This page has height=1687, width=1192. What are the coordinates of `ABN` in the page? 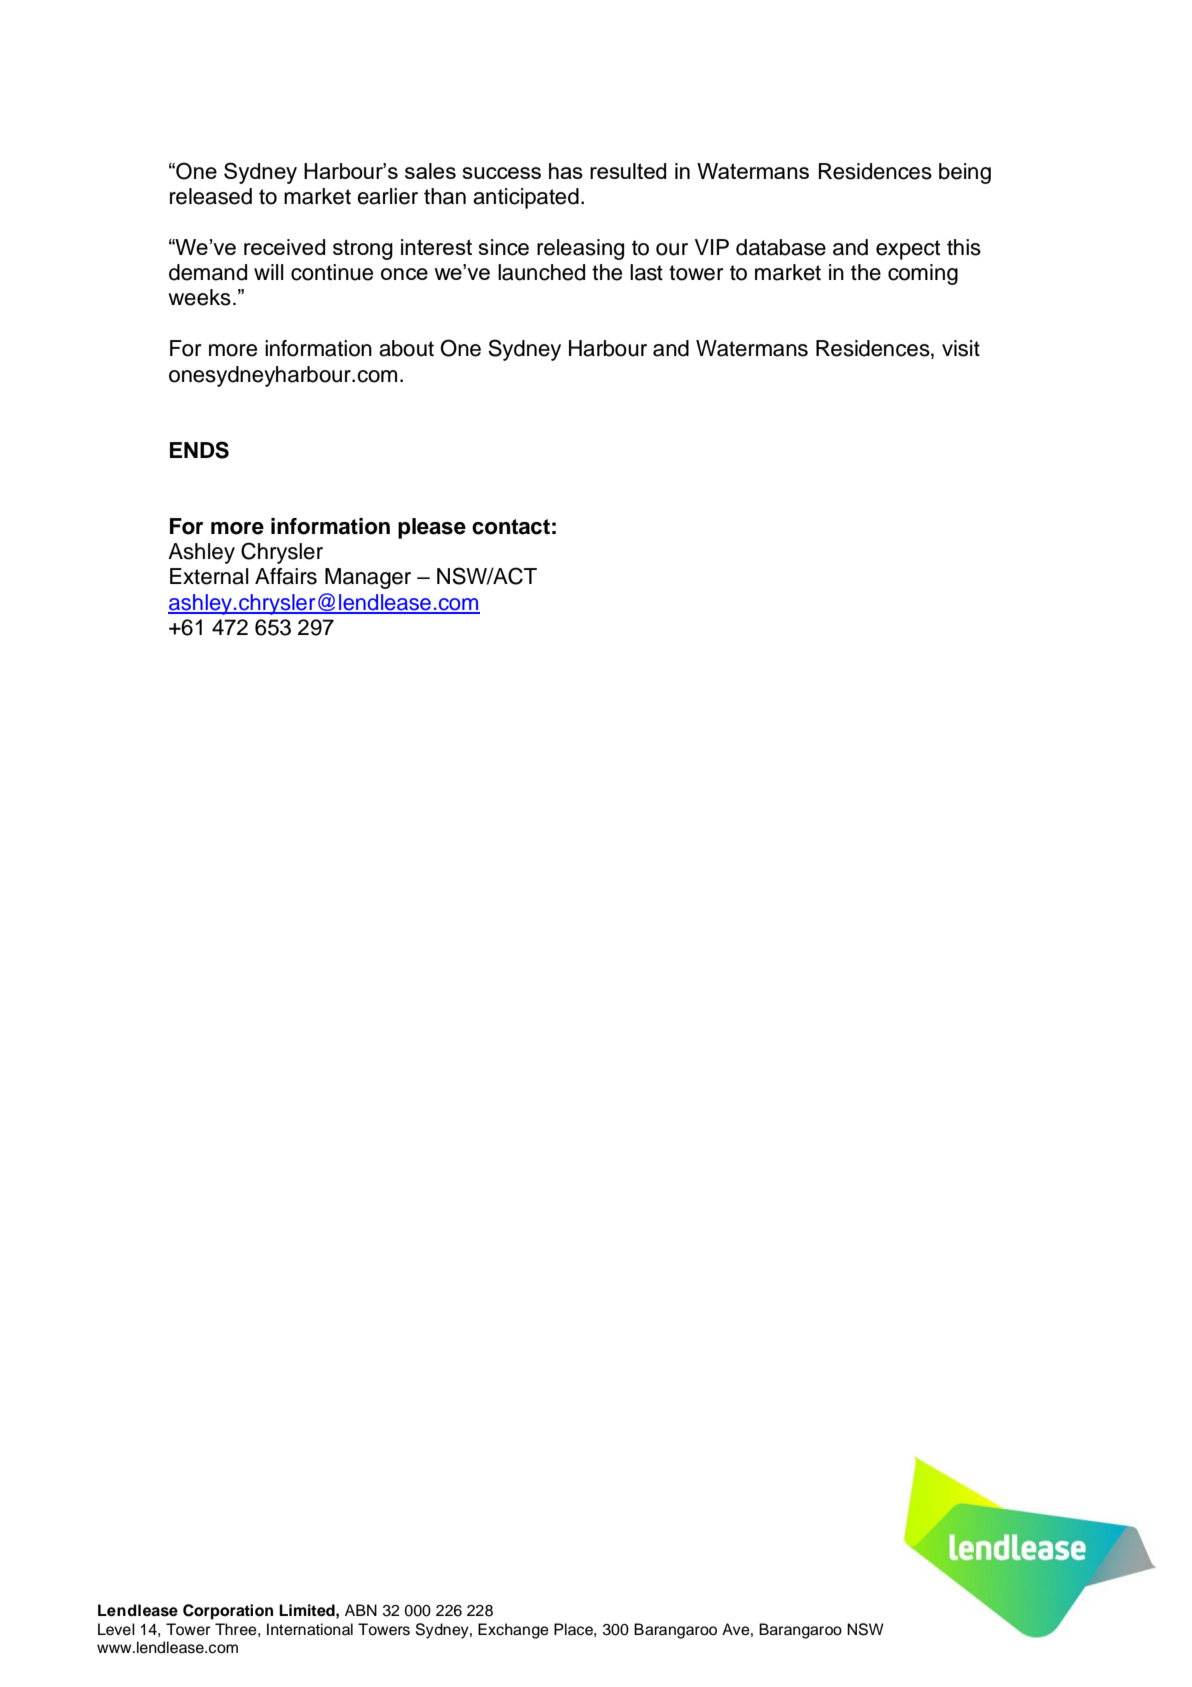 It's located at (361, 1610).
